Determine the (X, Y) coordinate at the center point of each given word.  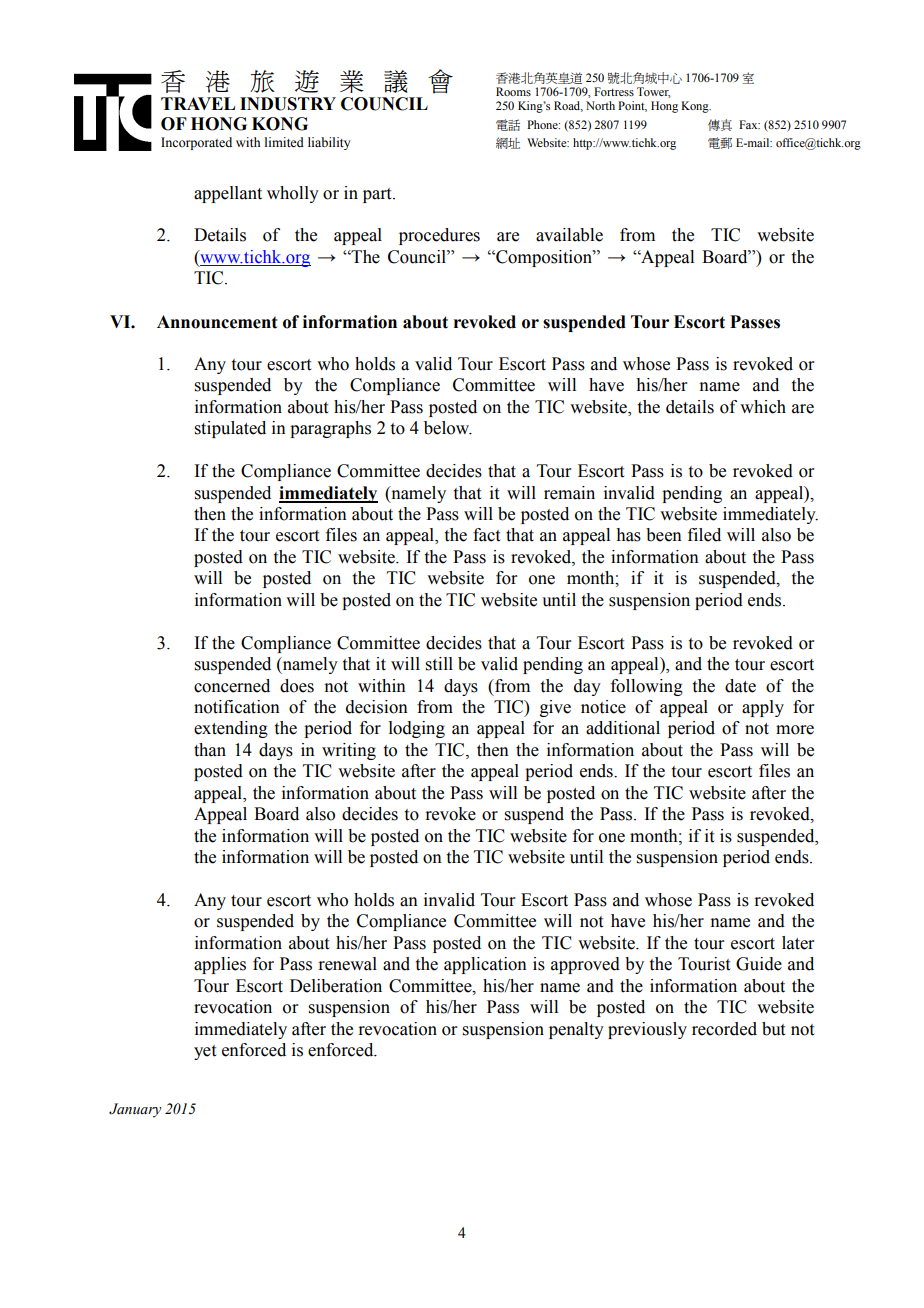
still (439, 664)
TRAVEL (198, 103)
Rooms (513, 91)
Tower (654, 92)
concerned (232, 686)
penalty (576, 1030)
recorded (724, 1029)
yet (205, 1052)
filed (704, 535)
